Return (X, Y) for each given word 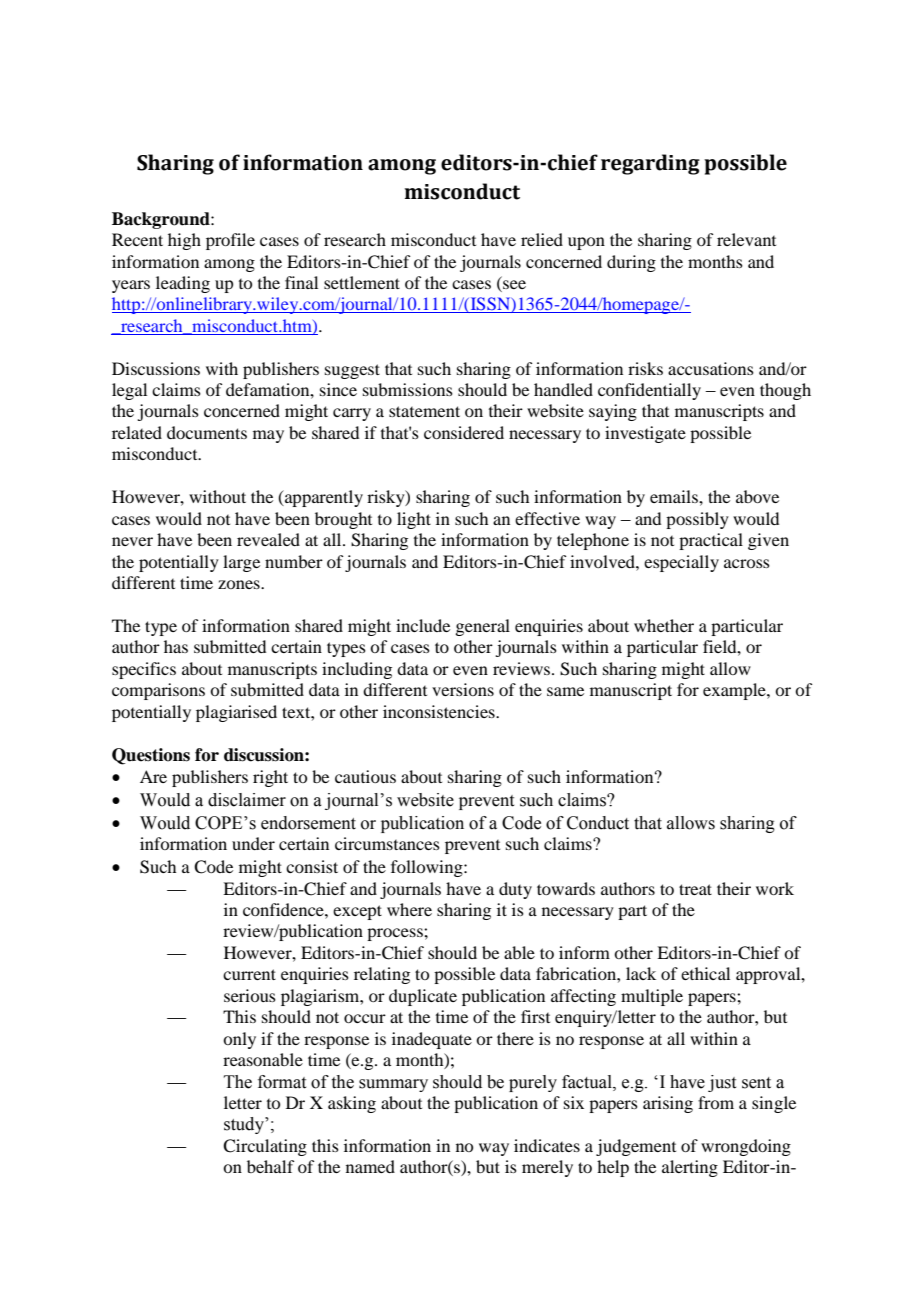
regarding (650, 164)
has (176, 646)
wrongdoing (746, 1147)
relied (542, 239)
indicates (547, 1145)
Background (162, 220)
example (735, 691)
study (245, 1125)
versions (463, 689)
